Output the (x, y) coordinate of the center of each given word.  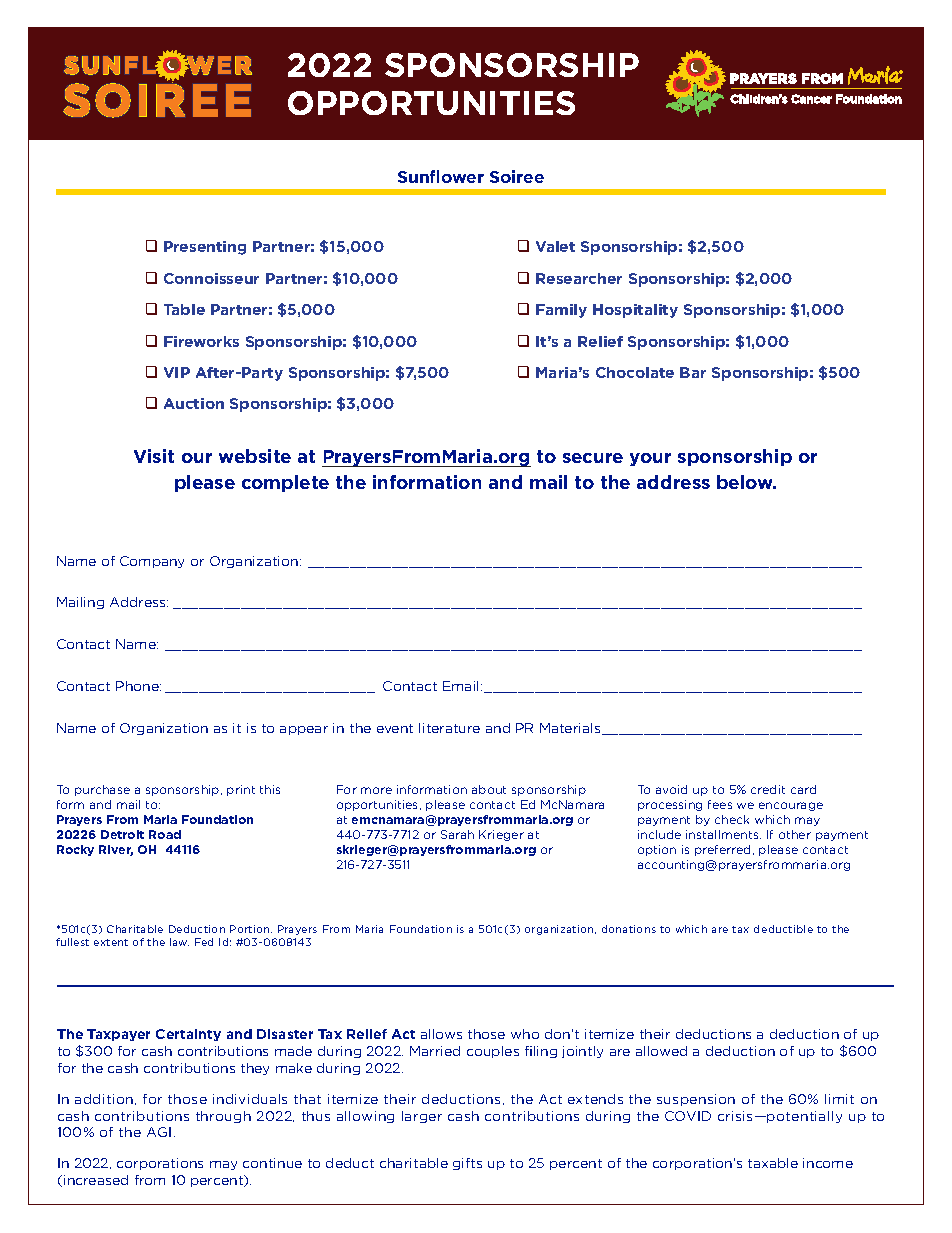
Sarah (457, 834)
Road (165, 834)
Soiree (517, 176)
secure (593, 458)
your (650, 459)
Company (152, 562)
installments (723, 834)
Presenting (205, 248)
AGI (159, 1132)
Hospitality (635, 311)
